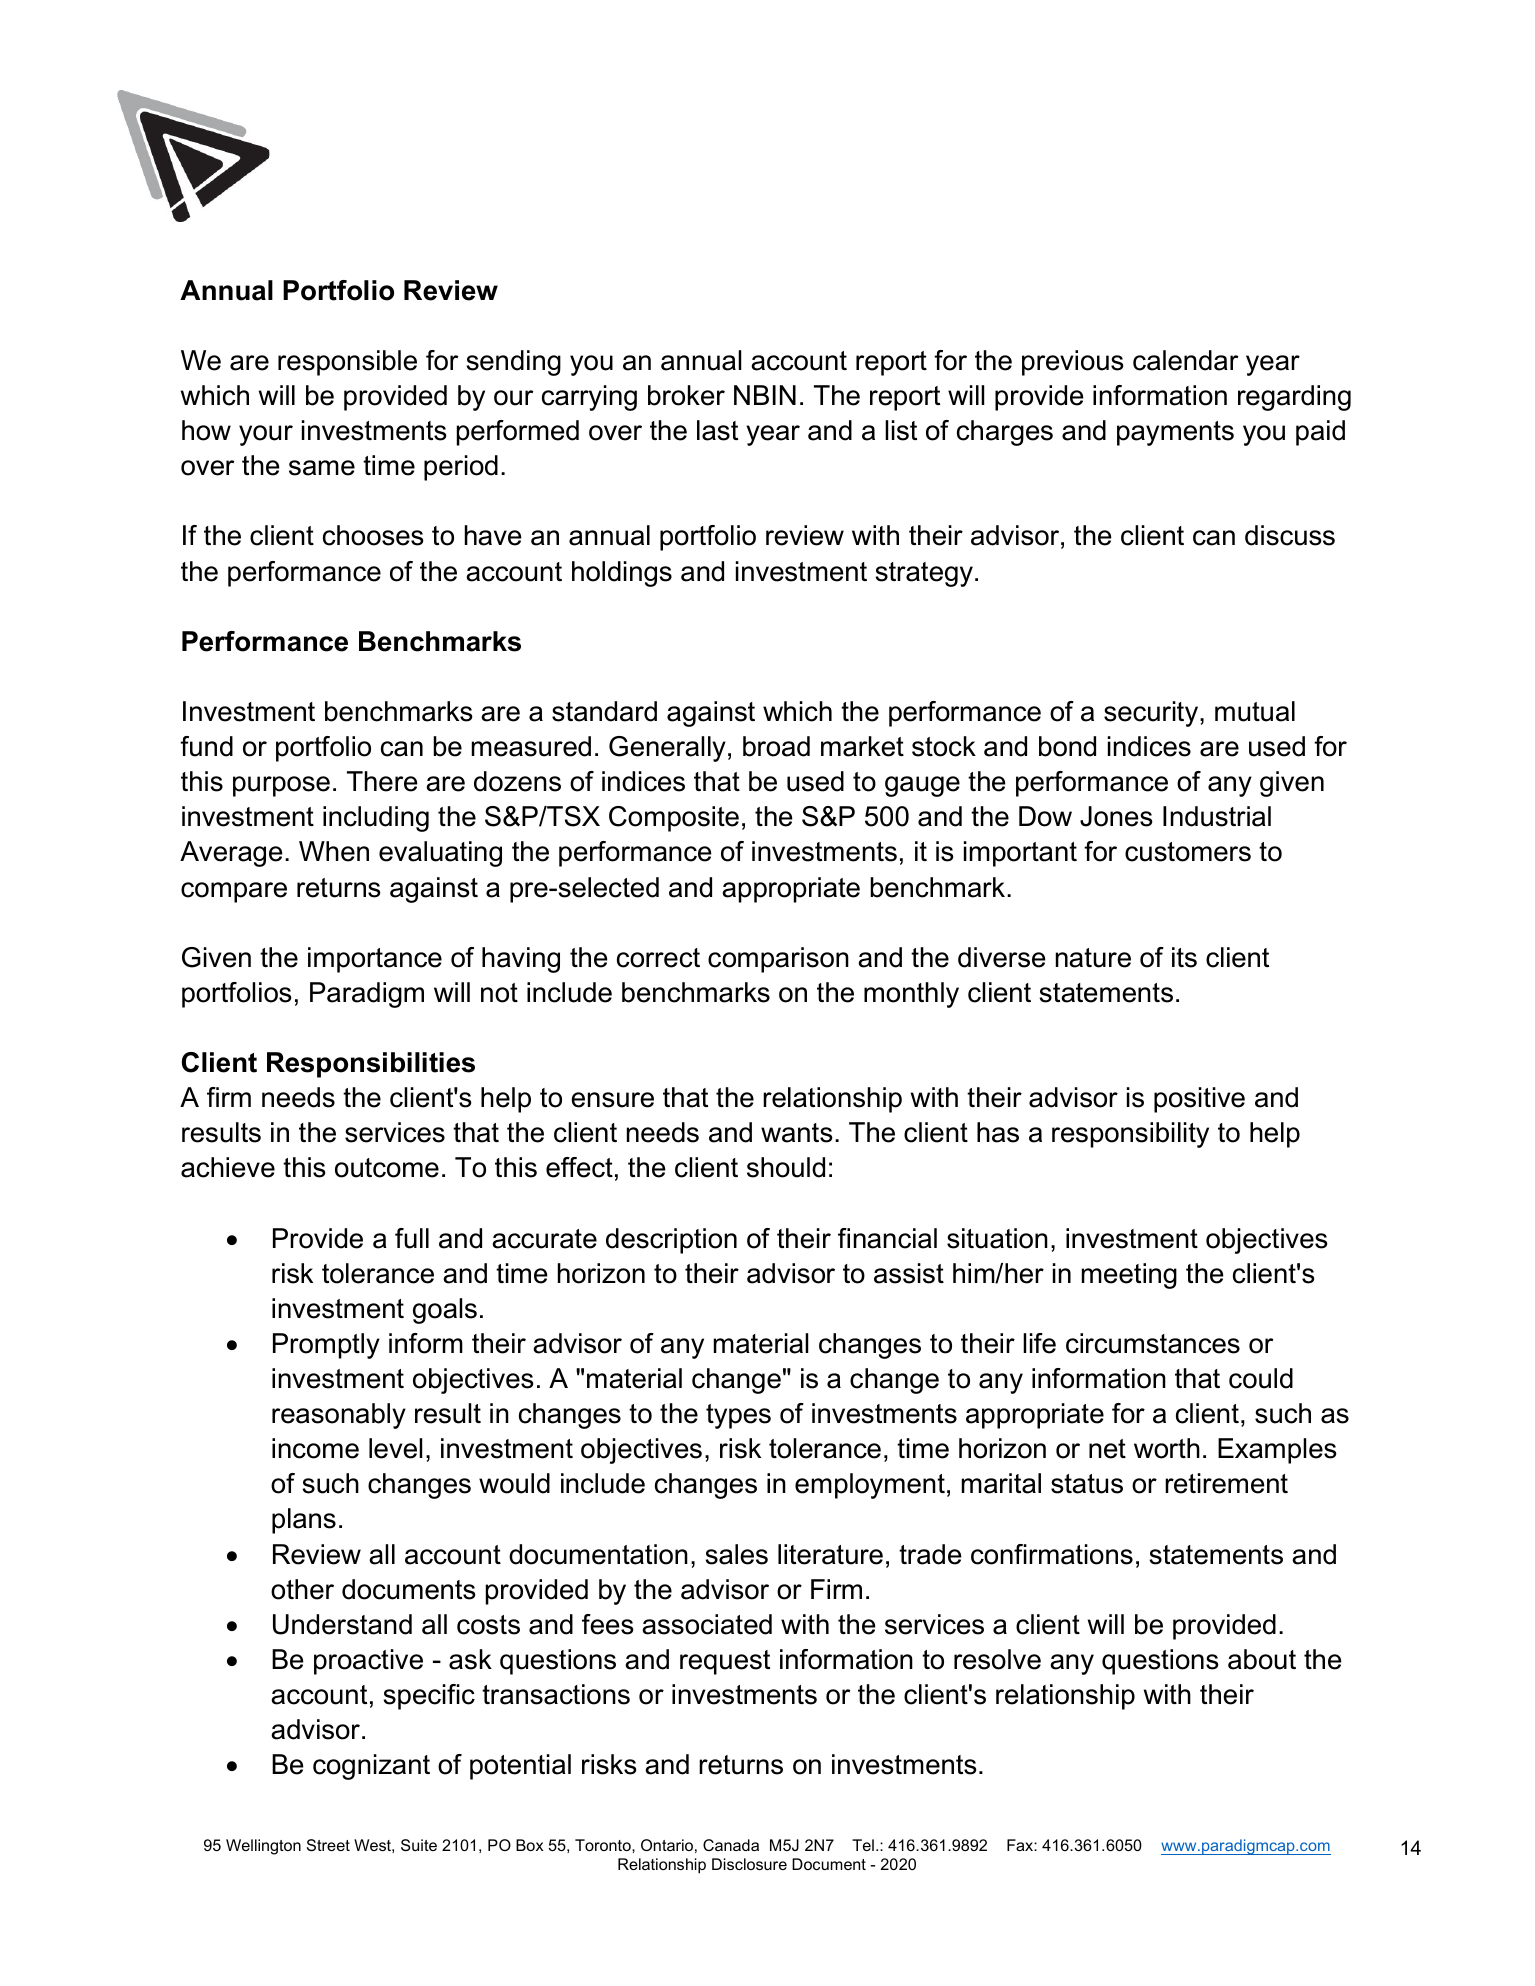 The image size is (1535, 1986). Describe the element at coordinates (347, 363) in the image. I see `responsible` at that location.
